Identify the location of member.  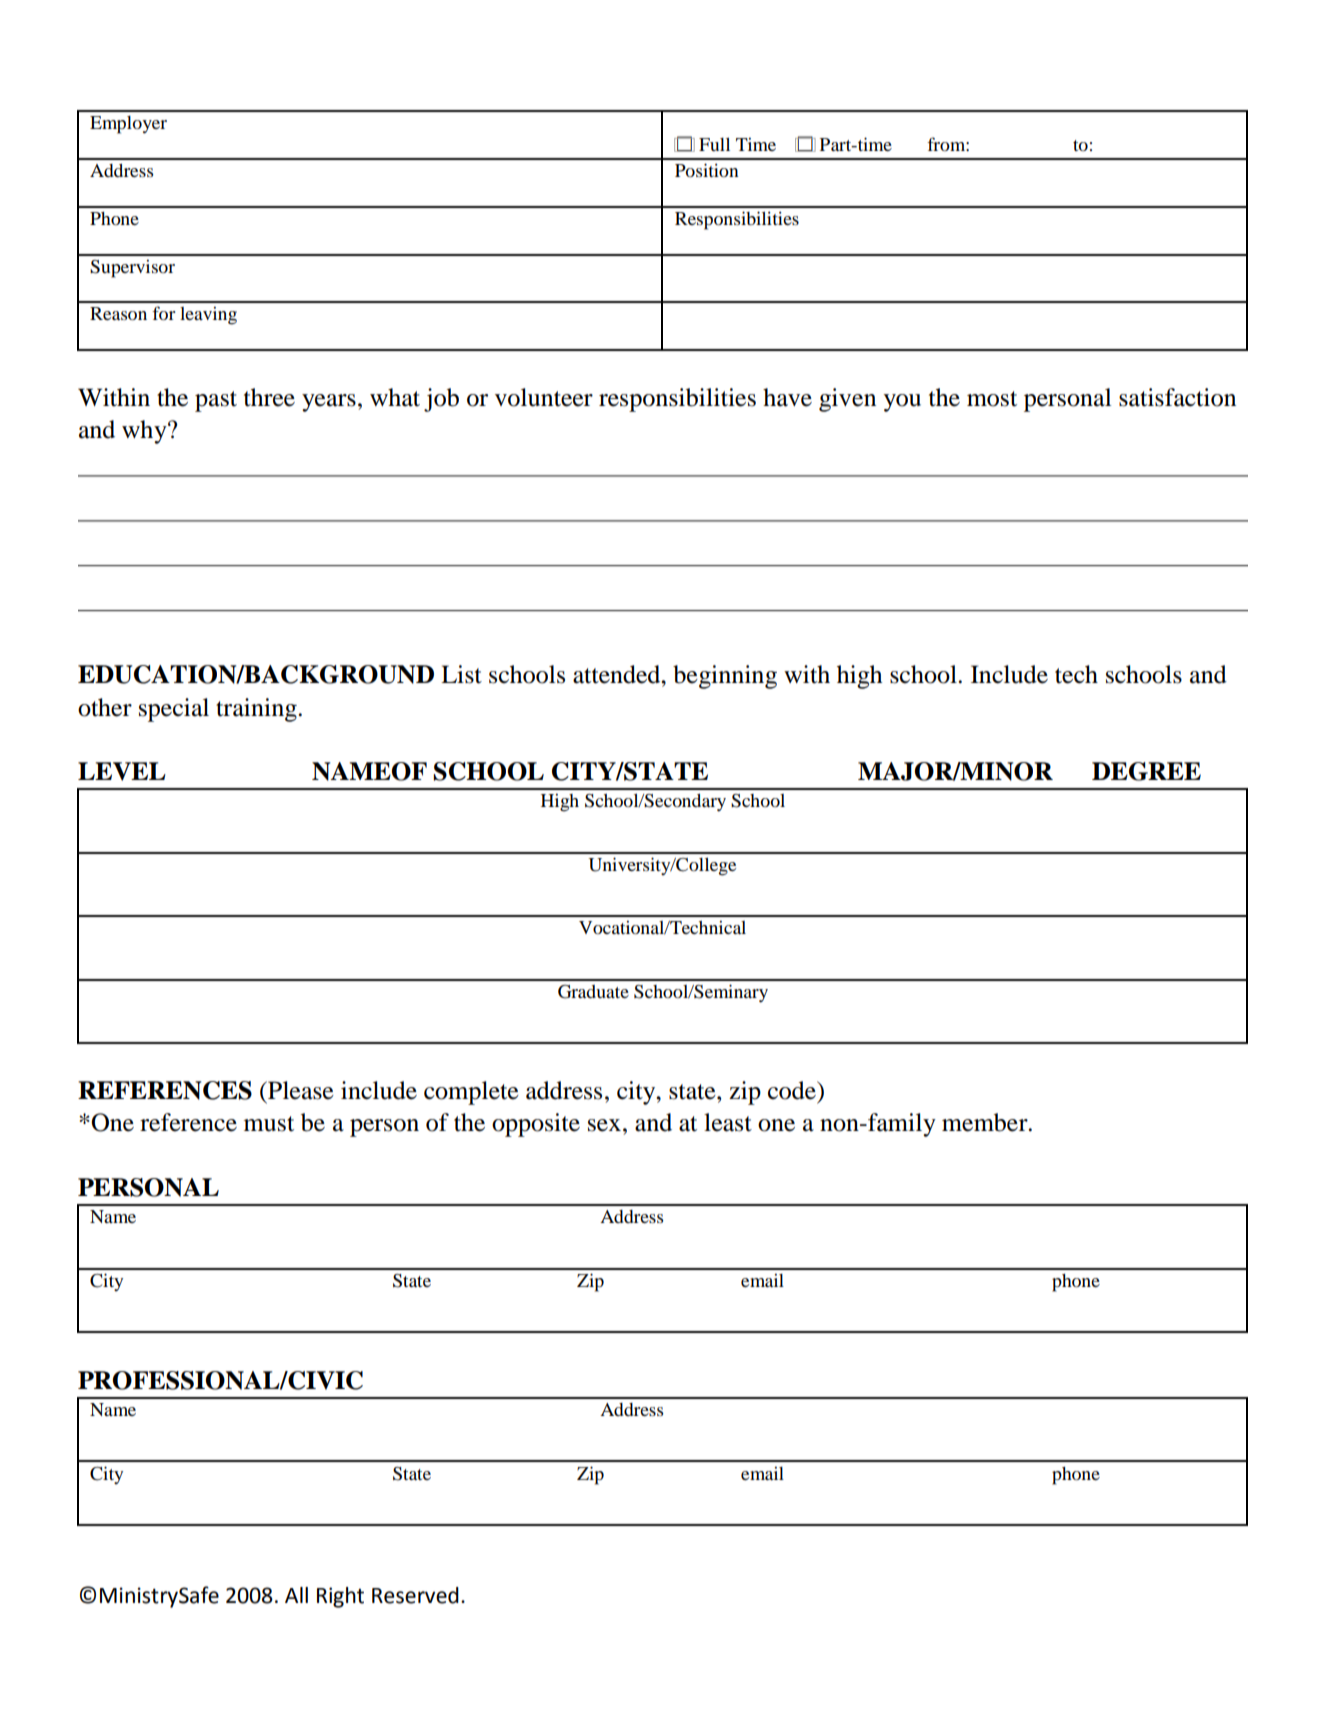
(986, 1122).
